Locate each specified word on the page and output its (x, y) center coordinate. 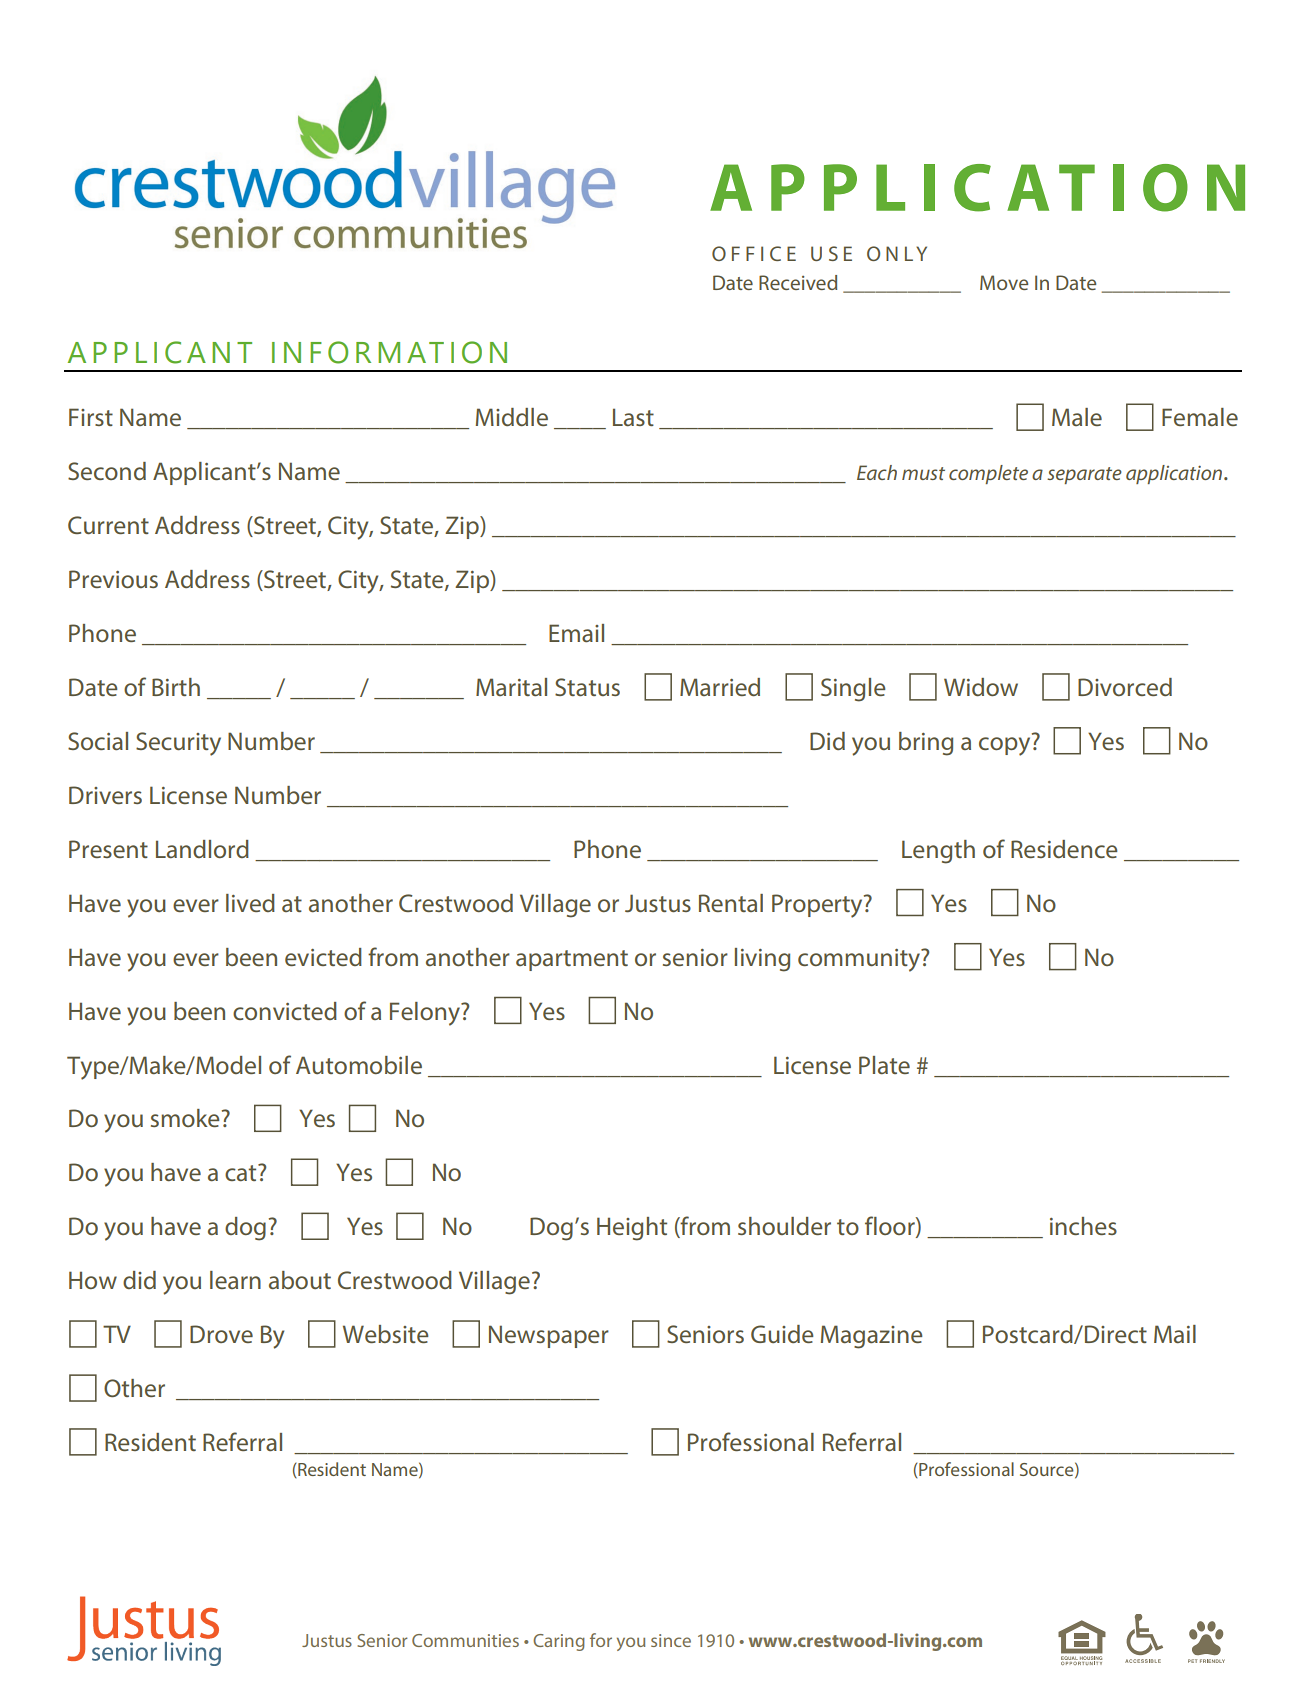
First (91, 417)
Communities (465, 1640)
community (860, 960)
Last (633, 417)
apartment (572, 960)
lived (250, 903)
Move (1004, 282)
